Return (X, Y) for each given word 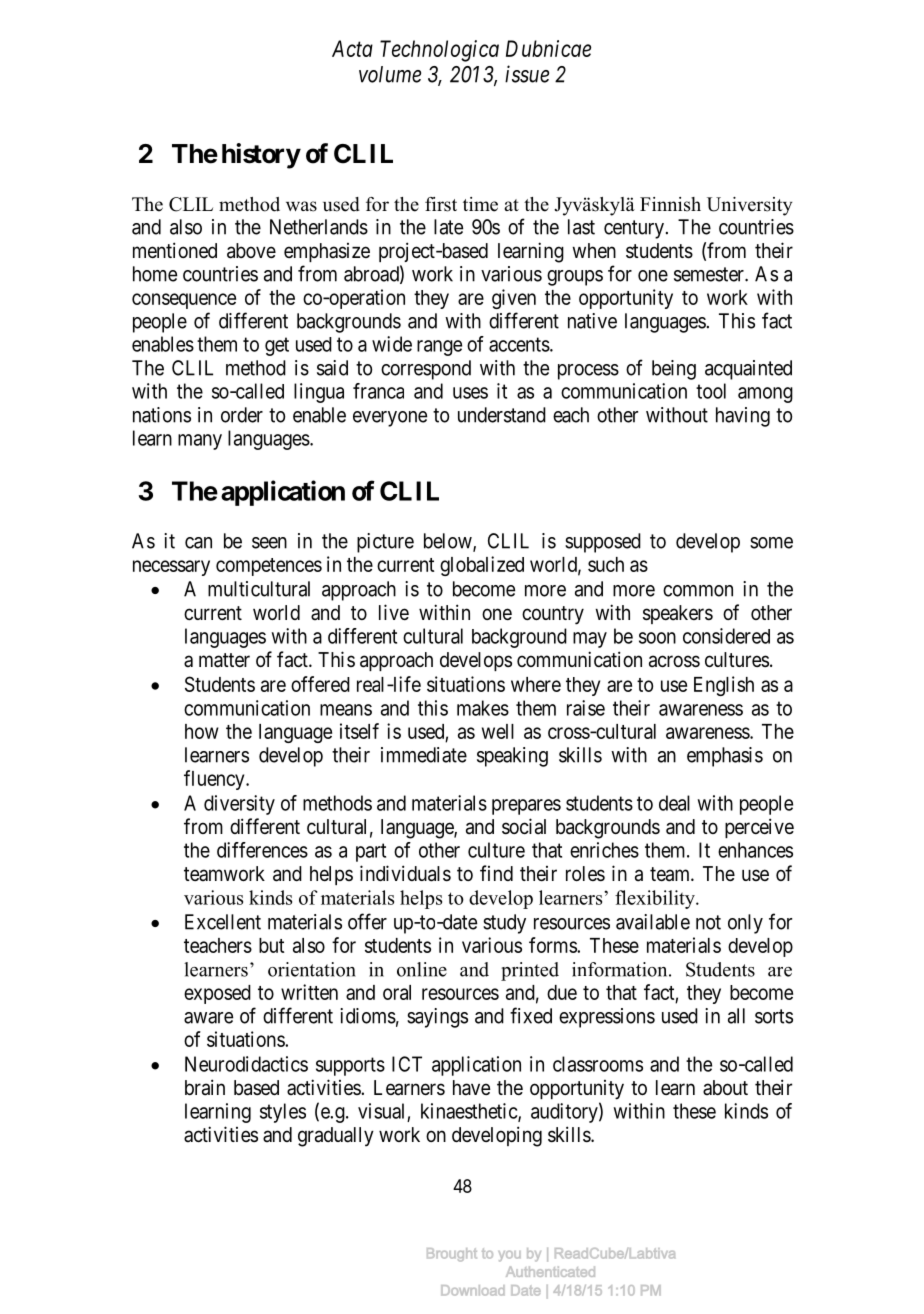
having (743, 417)
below (449, 542)
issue (527, 74)
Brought (452, 1255)
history (261, 156)
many (200, 442)
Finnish (670, 204)
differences (262, 850)
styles (283, 1113)
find (496, 873)
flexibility (656, 899)
